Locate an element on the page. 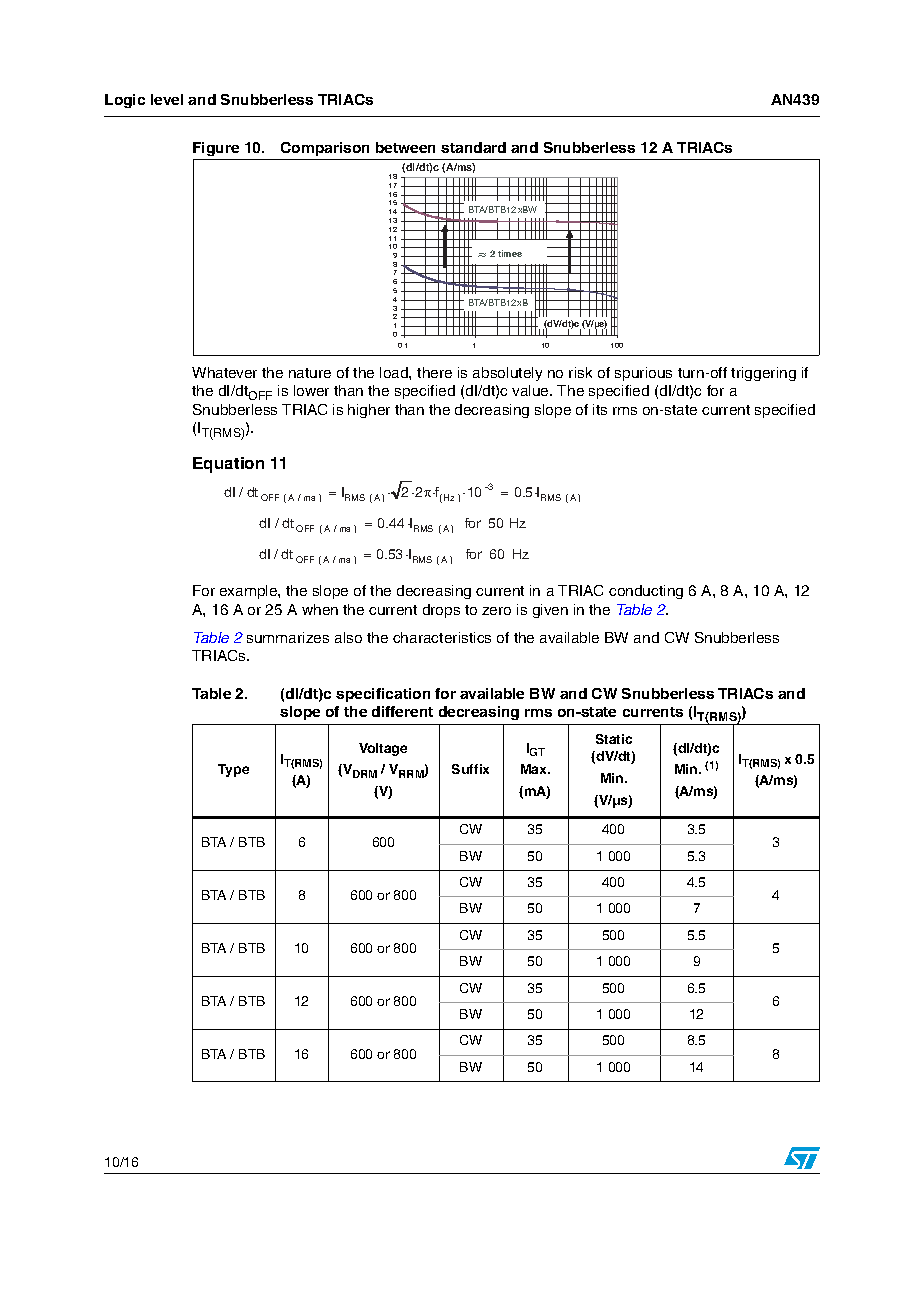 The height and width of the document is (1308, 924). higher is located at coordinates (369, 411).
